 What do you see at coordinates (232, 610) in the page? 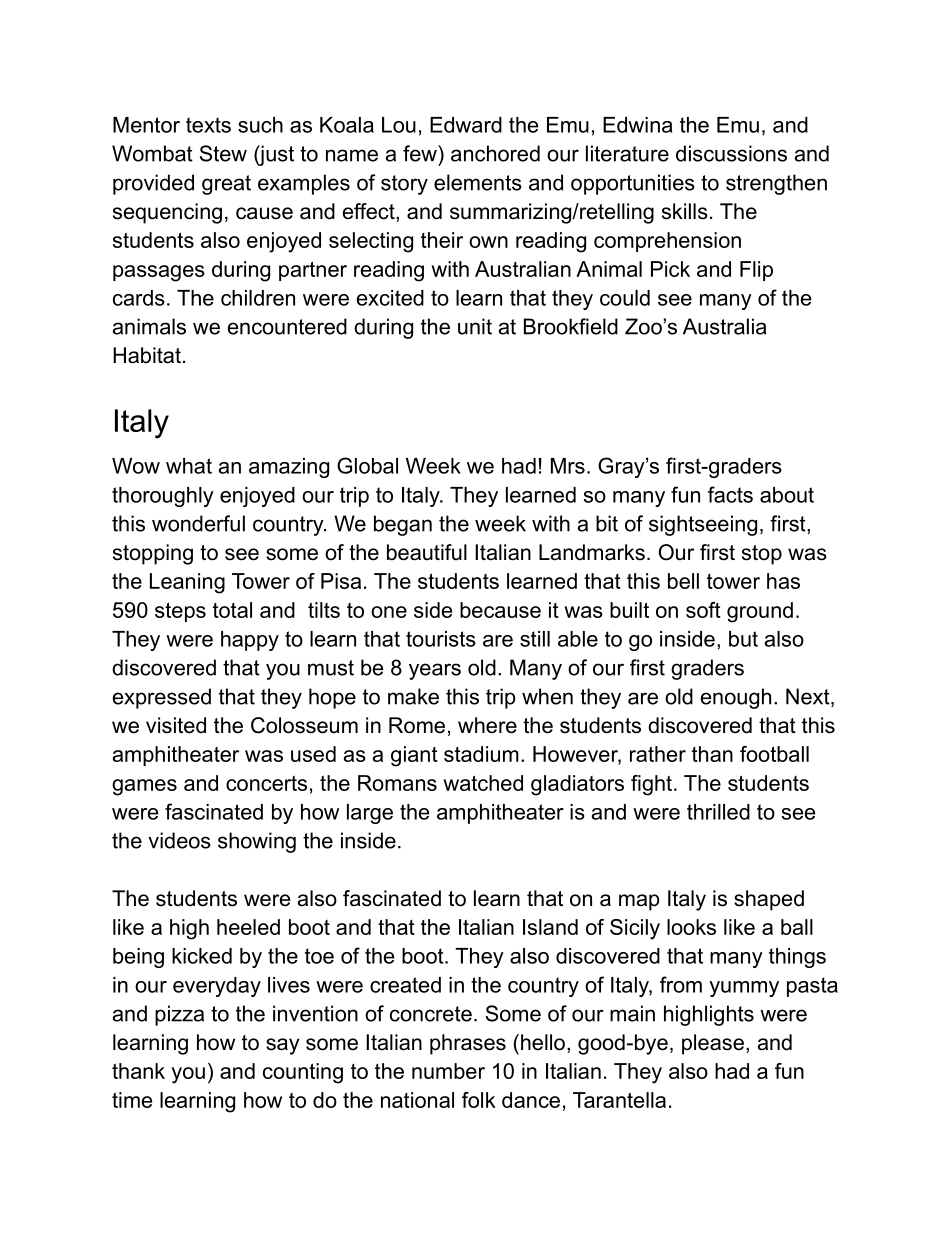
I see `total` at bounding box center [232, 610].
